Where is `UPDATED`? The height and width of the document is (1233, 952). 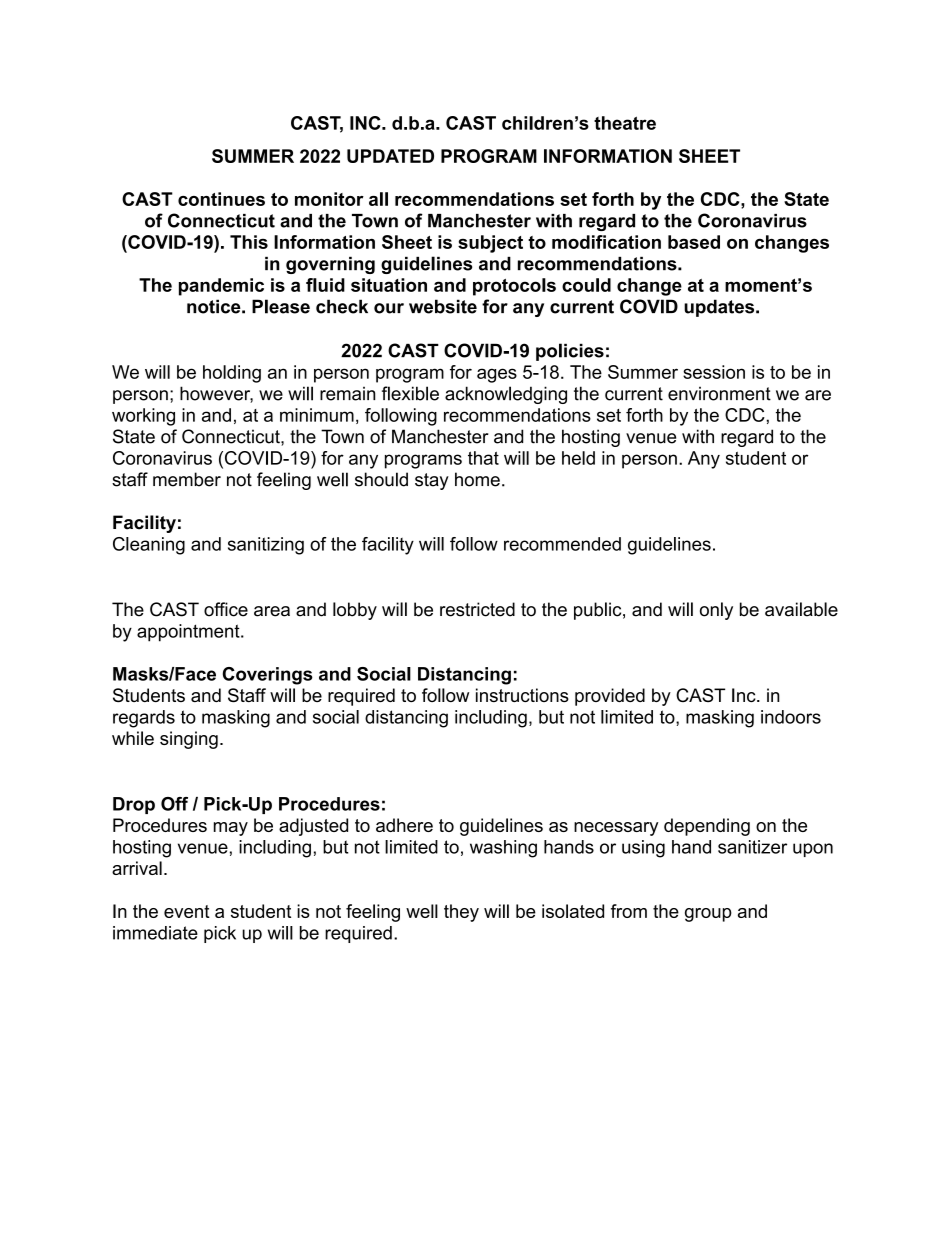 UPDATED is located at coordinates (390, 156).
